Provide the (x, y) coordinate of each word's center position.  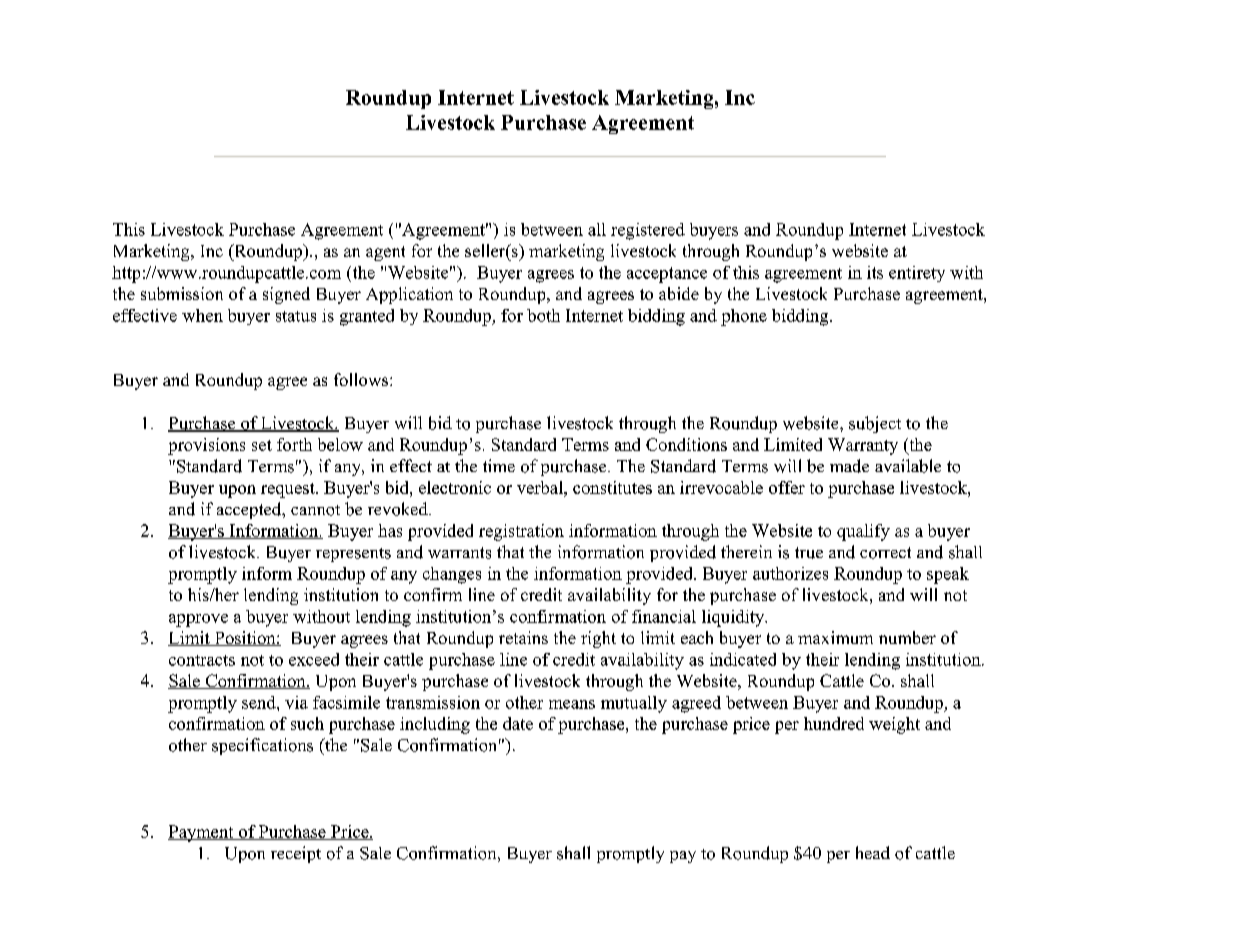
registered (648, 231)
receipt (296, 854)
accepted (250, 510)
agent (385, 253)
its (875, 272)
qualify (863, 532)
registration (521, 532)
